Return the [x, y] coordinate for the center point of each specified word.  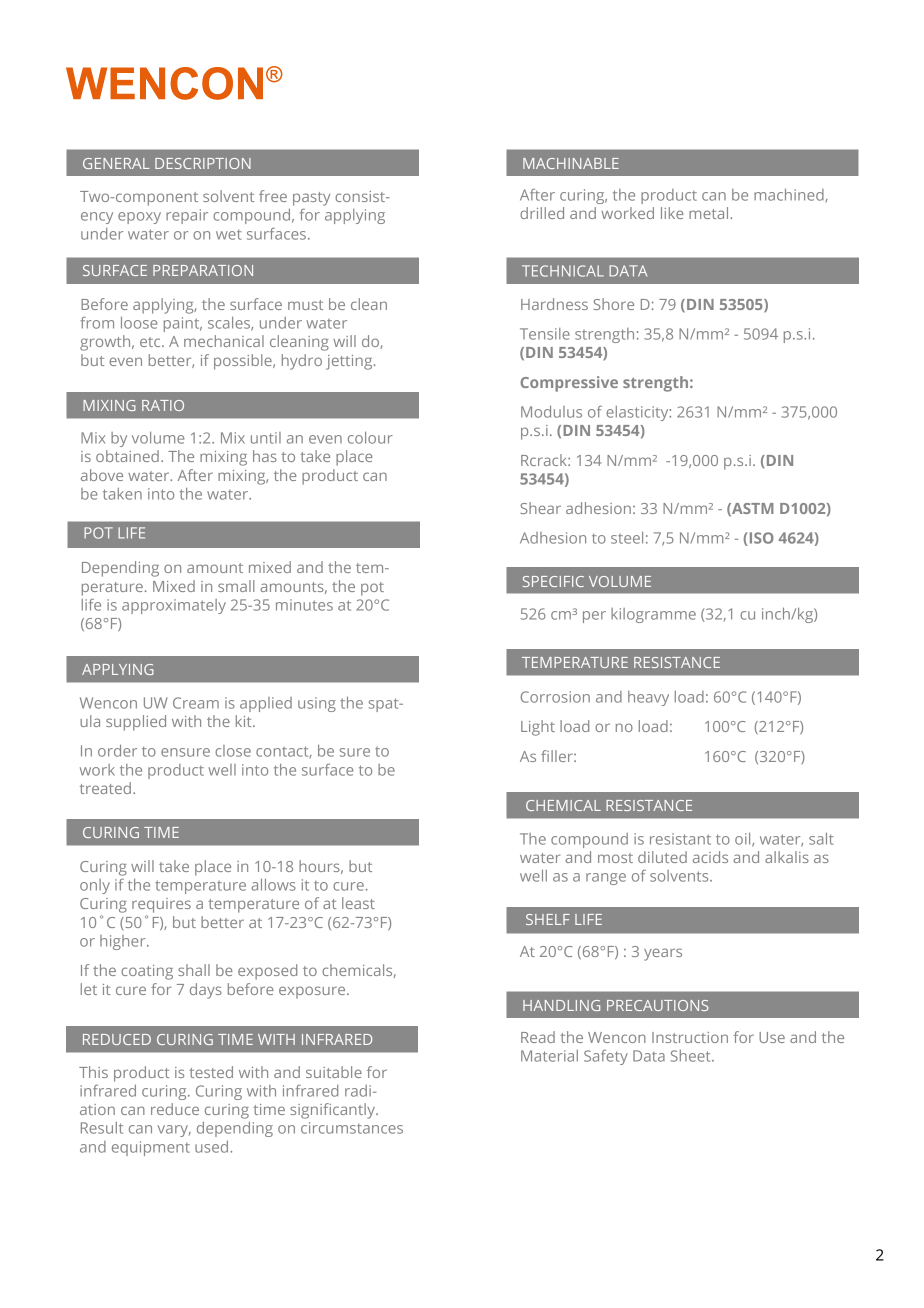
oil [744, 840]
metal [710, 213]
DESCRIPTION [203, 163]
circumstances [352, 1128]
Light [538, 728]
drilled [542, 213]
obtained [127, 456]
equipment [151, 1148]
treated [105, 788]
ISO [760, 539]
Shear [540, 508]
